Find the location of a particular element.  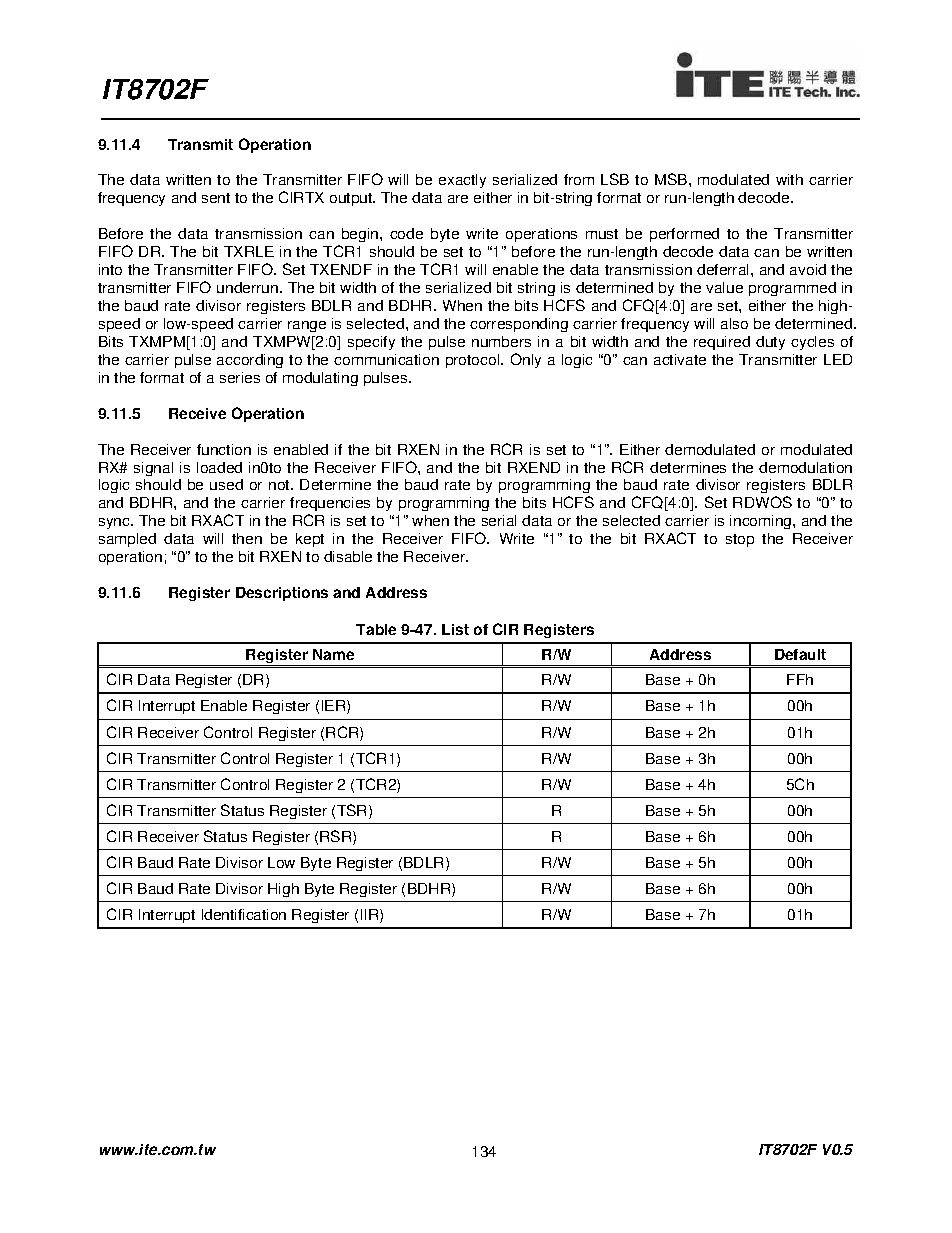

Identification is located at coordinates (244, 914).
